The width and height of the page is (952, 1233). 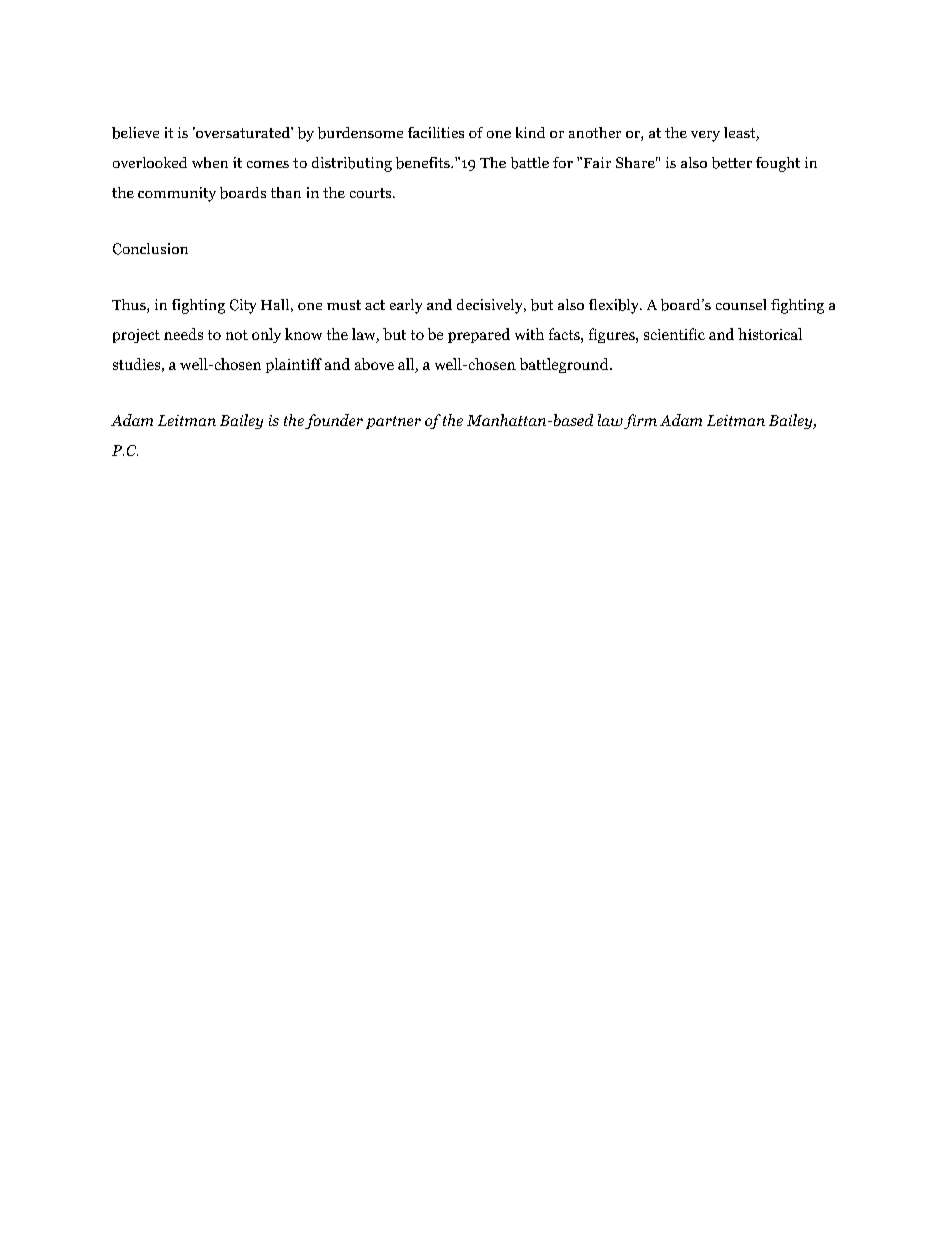 What do you see at coordinates (436, 132) in the page?
I see `facilities` at bounding box center [436, 132].
